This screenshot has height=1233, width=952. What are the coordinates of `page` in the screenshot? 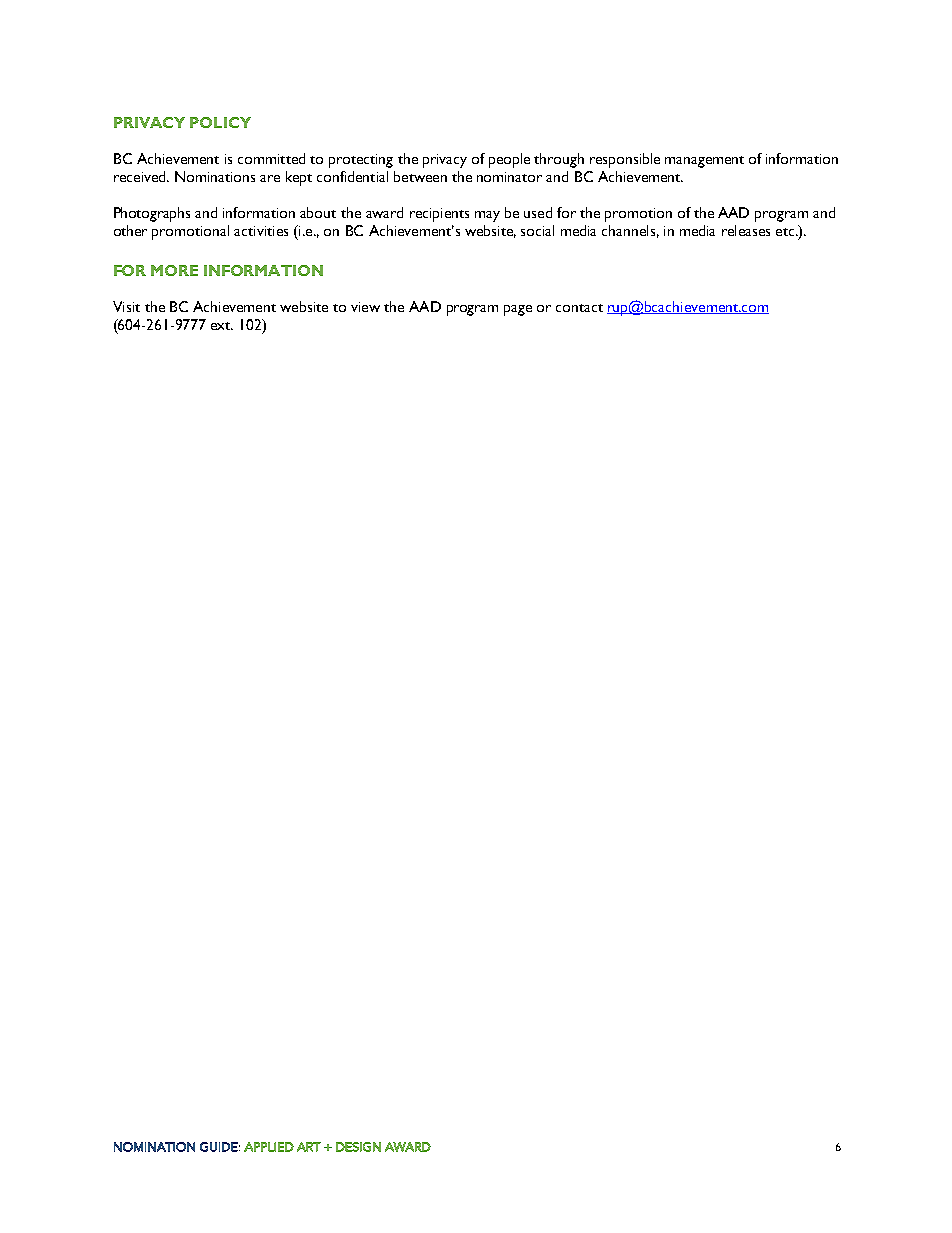 It's located at (518, 310).
